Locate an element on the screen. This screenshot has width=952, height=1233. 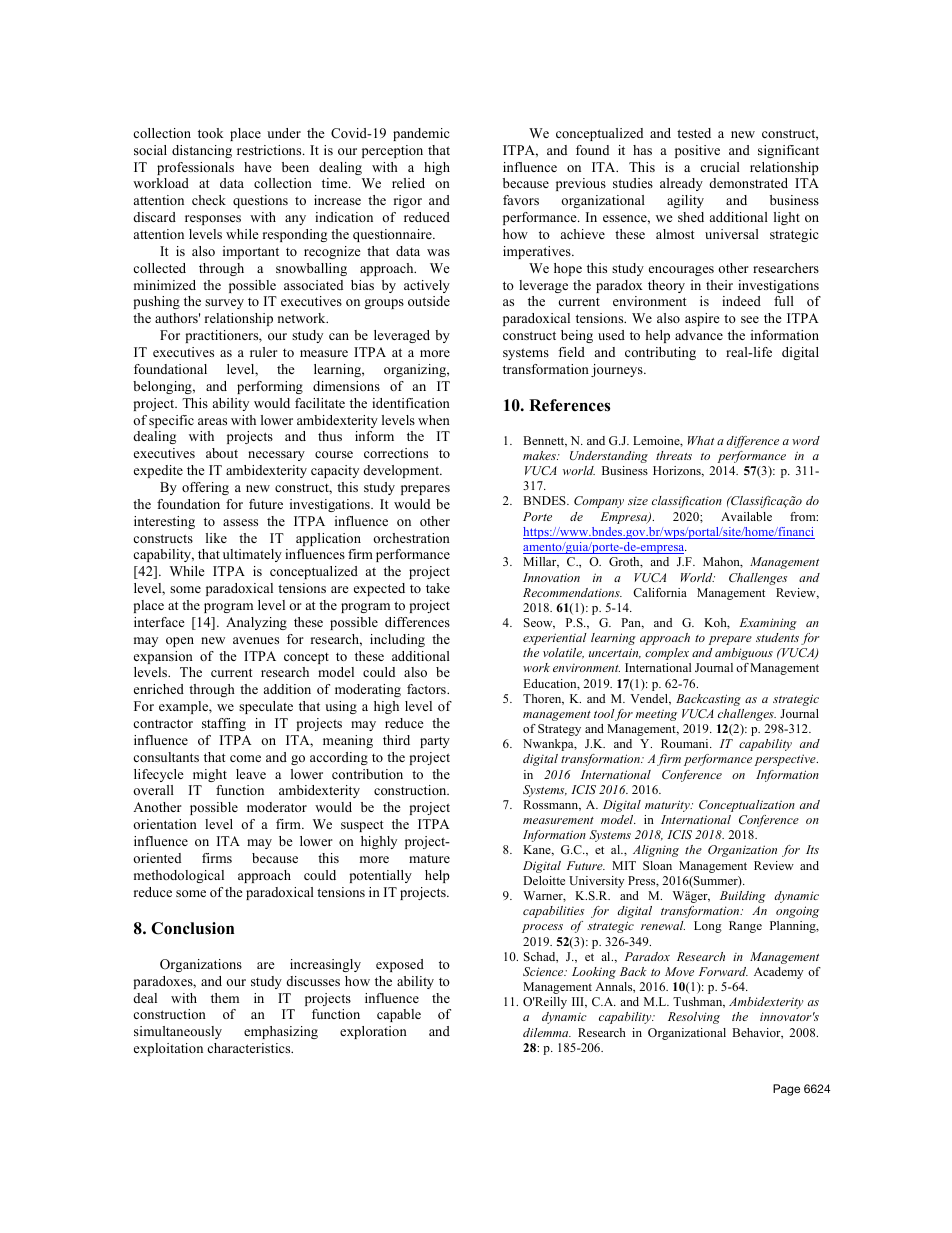
performing is located at coordinates (270, 387).
